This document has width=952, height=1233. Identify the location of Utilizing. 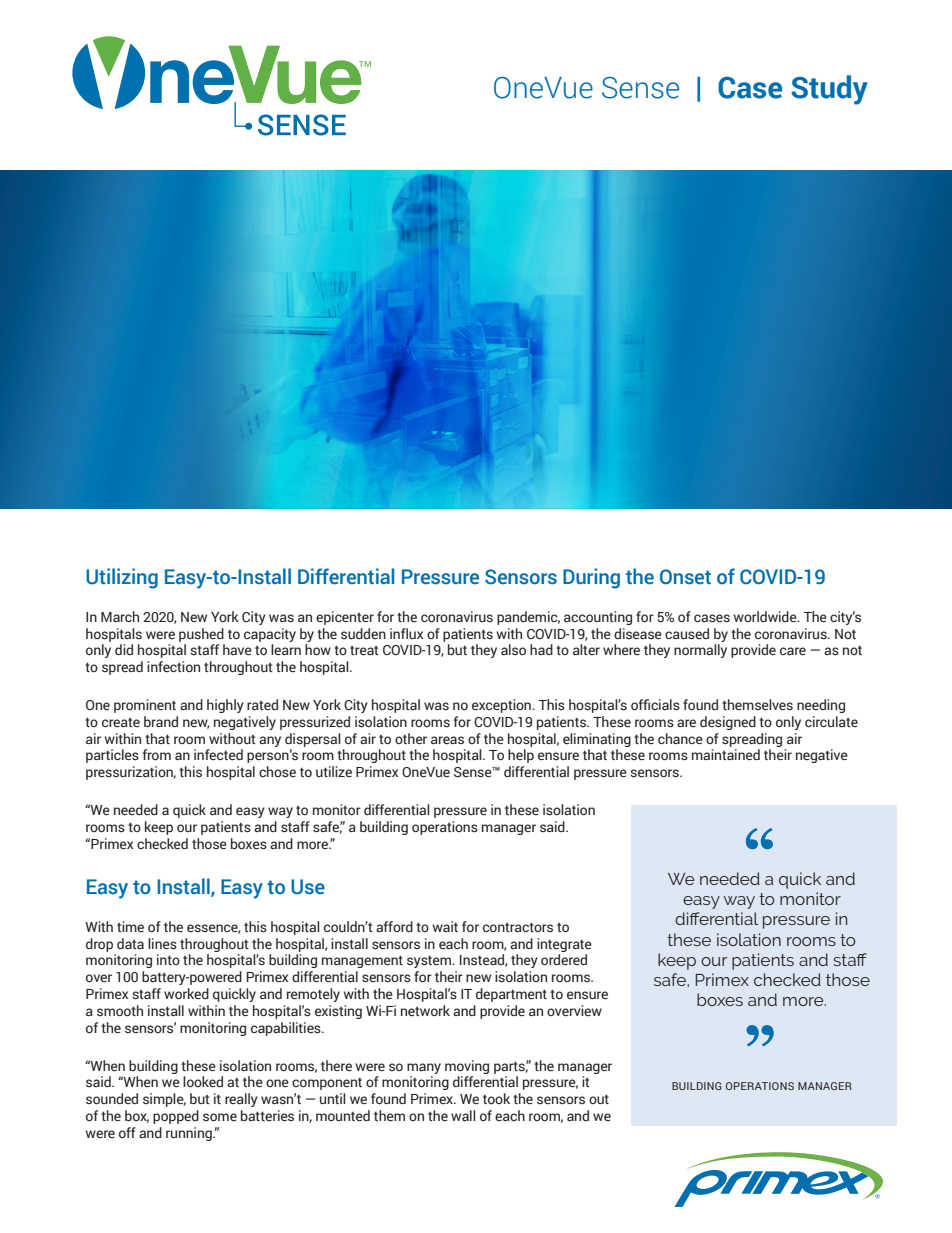
(122, 578).
